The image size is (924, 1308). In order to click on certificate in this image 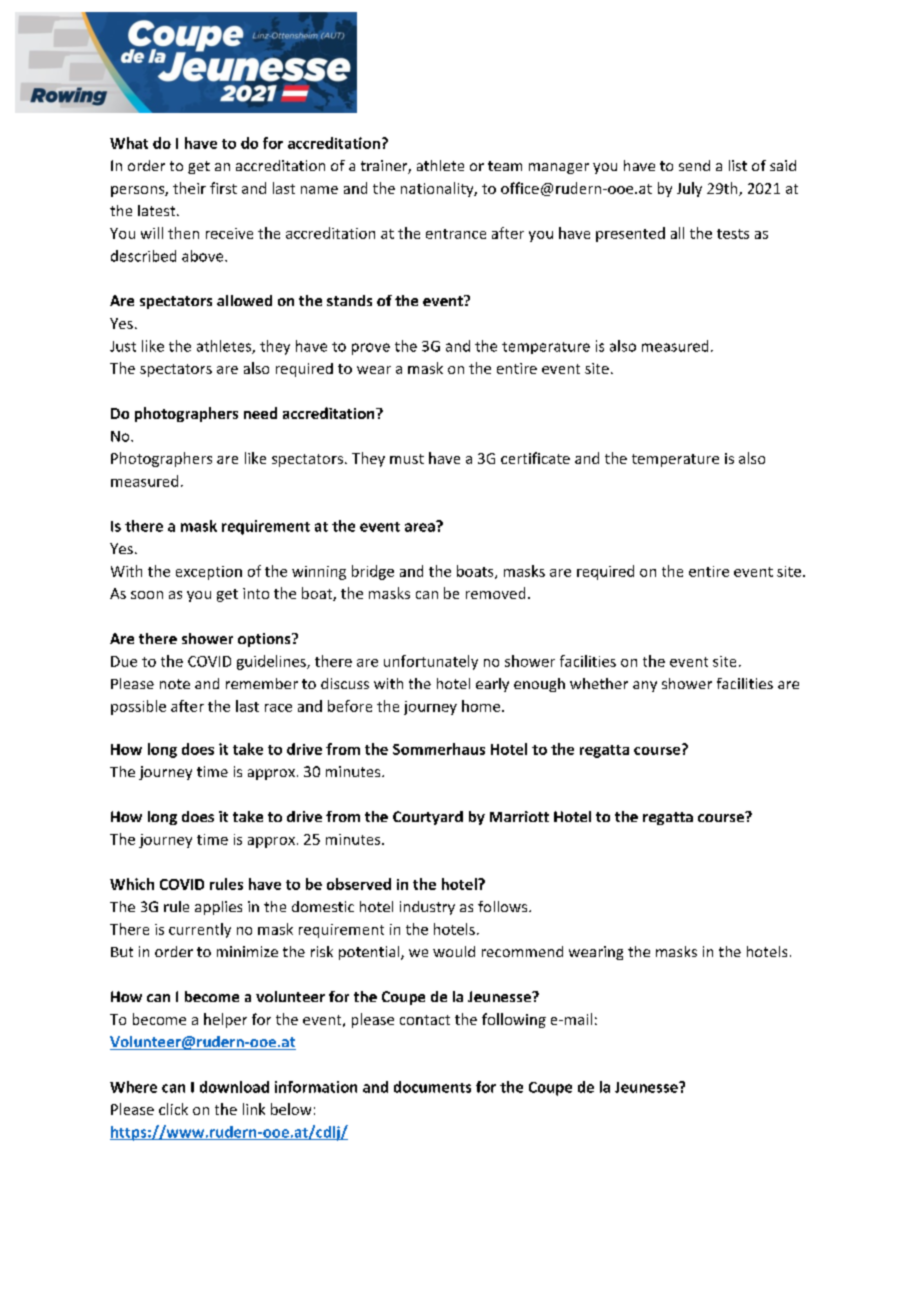, I will do `click(535, 458)`.
